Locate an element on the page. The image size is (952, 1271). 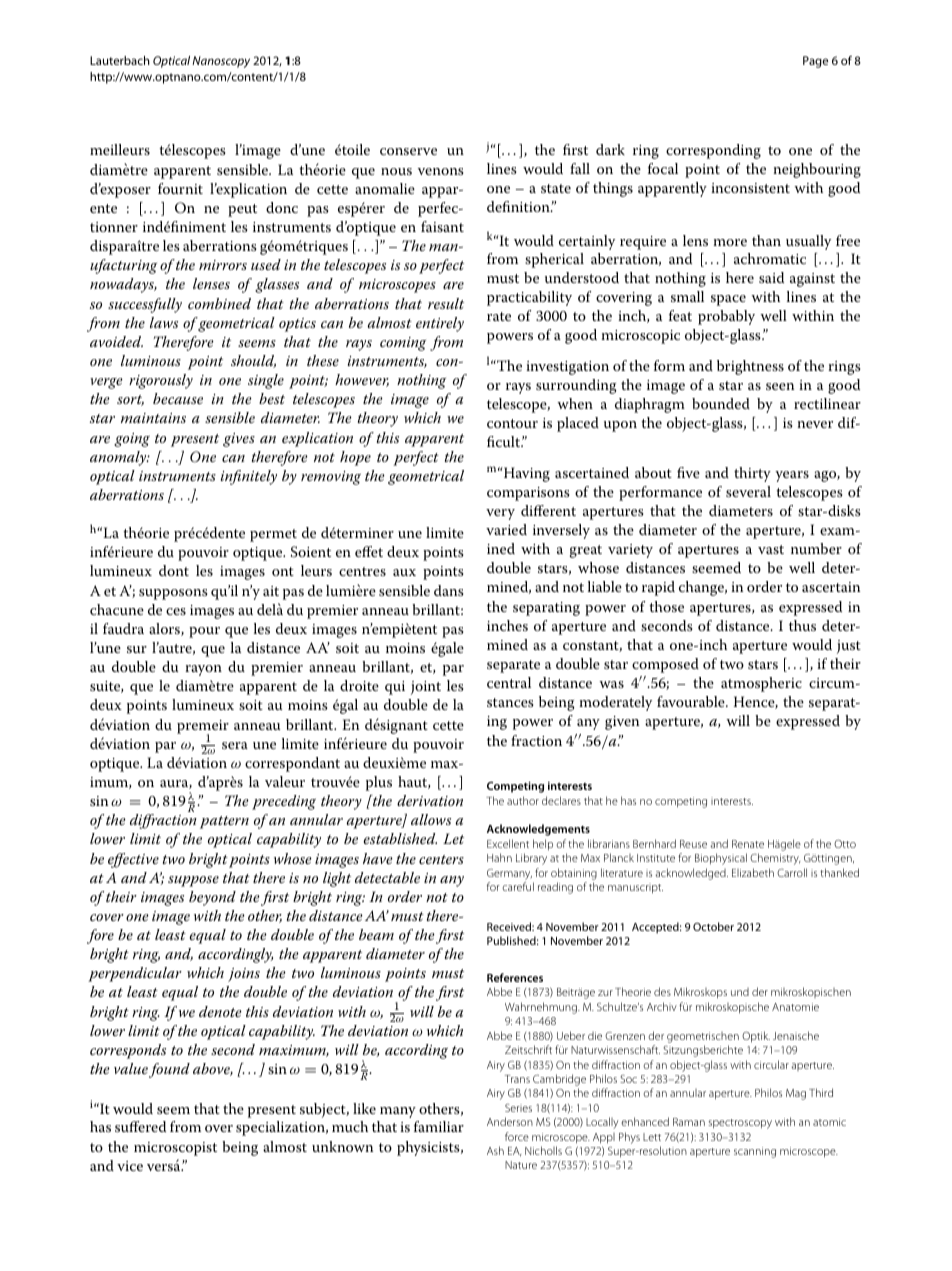
dans is located at coordinates (449, 590).
